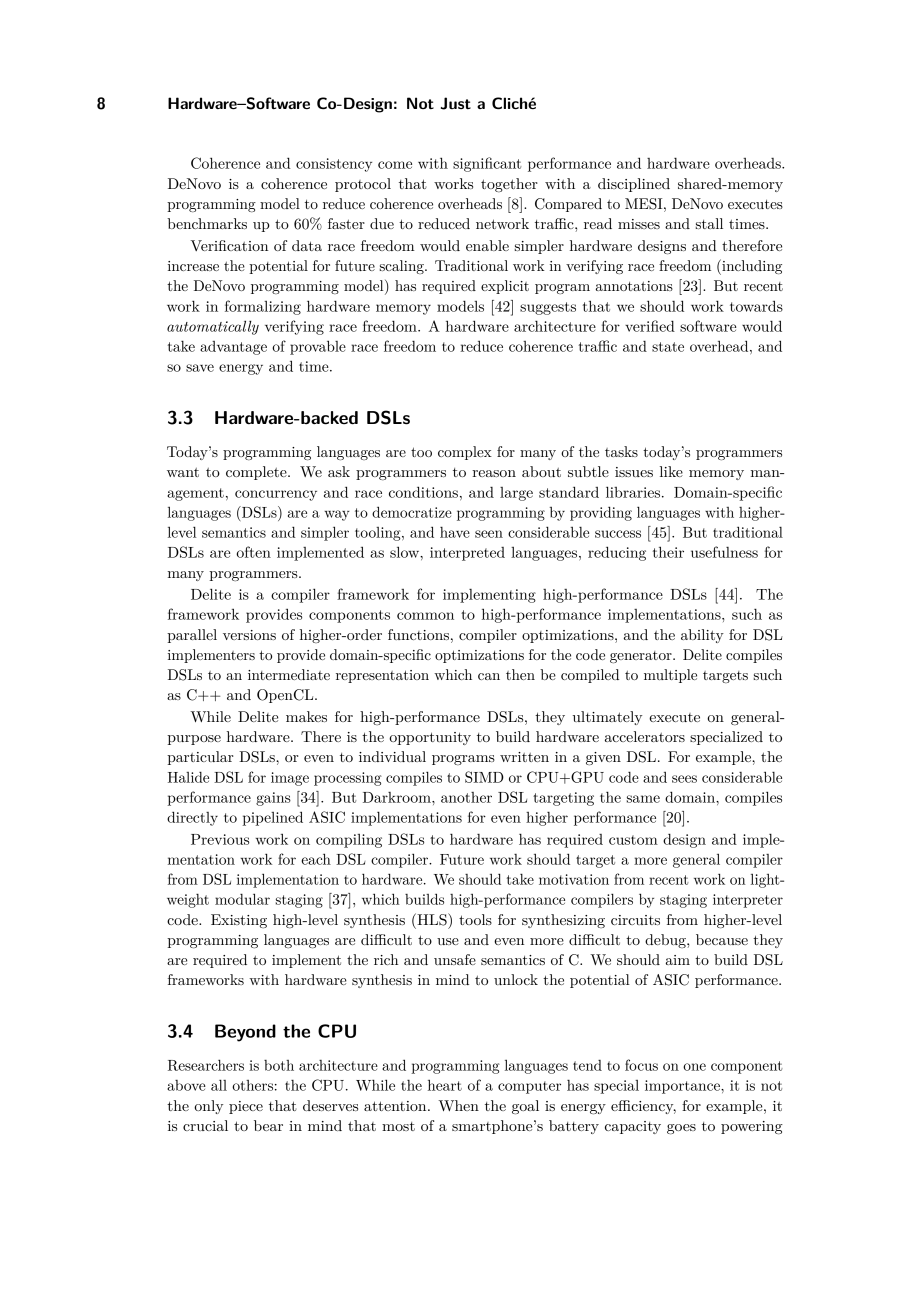  What do you see at coordinates (671, 471) in the page?
I see `like` at bounding box center [671, 471].
